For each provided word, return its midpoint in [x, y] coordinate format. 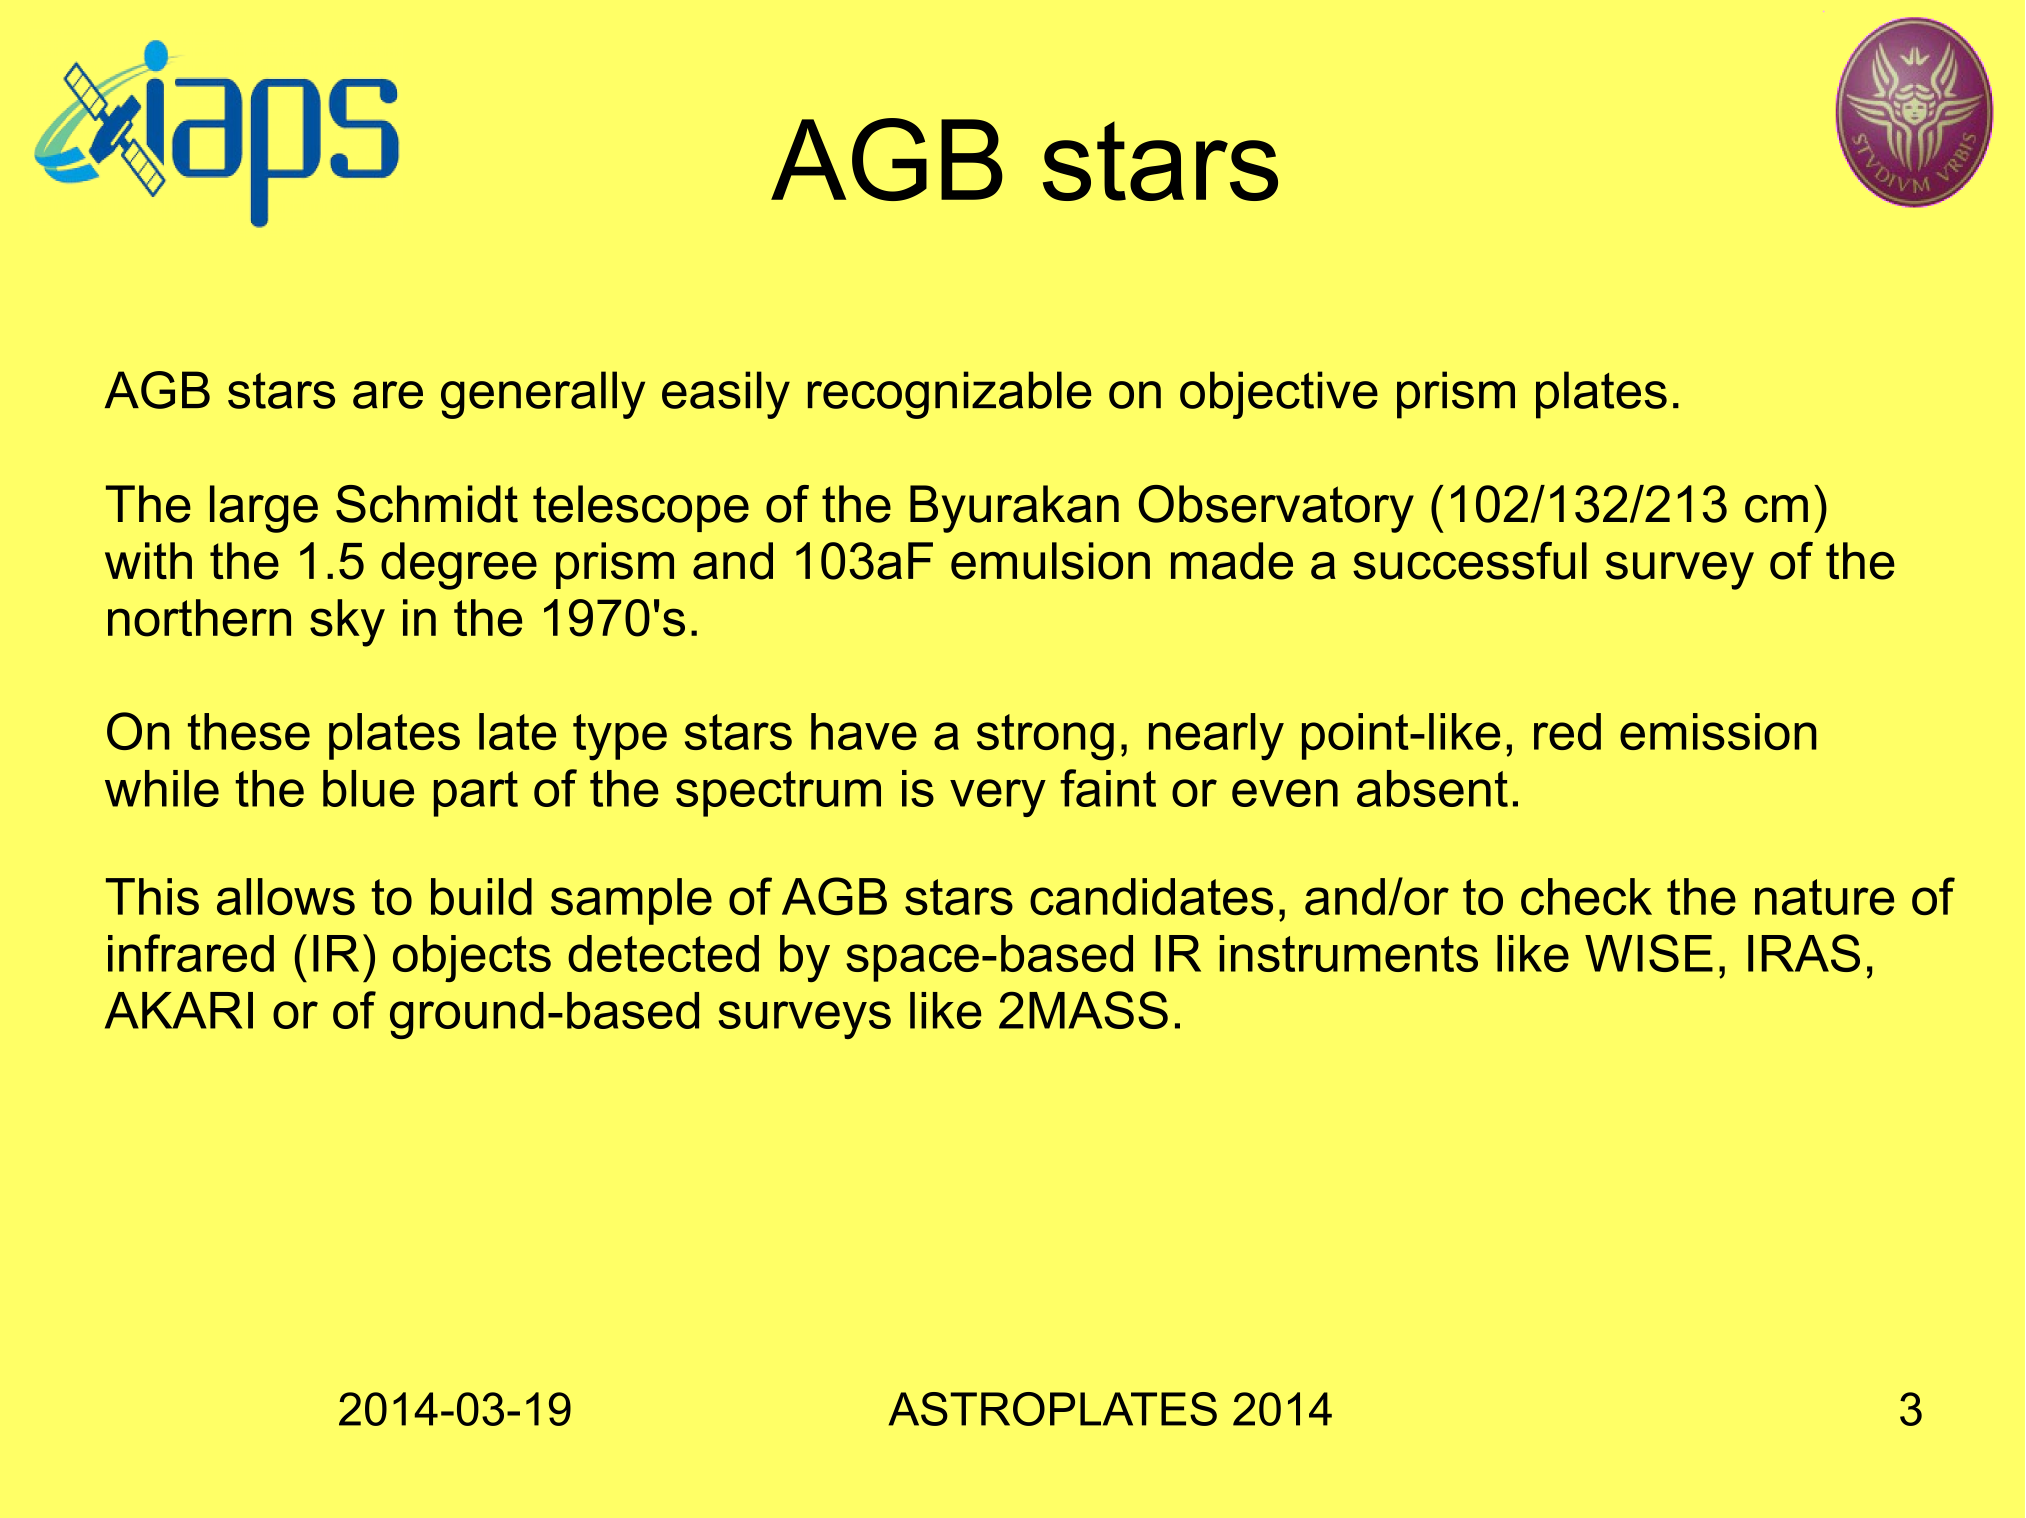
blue [368, 788]
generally [543, 395]
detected [663, 953]
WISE [1649, 953]
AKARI [179, 1010]
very [998, 798]
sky [347, 623]
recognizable [950, 395]
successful [1470, 560]
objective [1279, 395]
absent [1432, 788]
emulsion [1050, 561]
